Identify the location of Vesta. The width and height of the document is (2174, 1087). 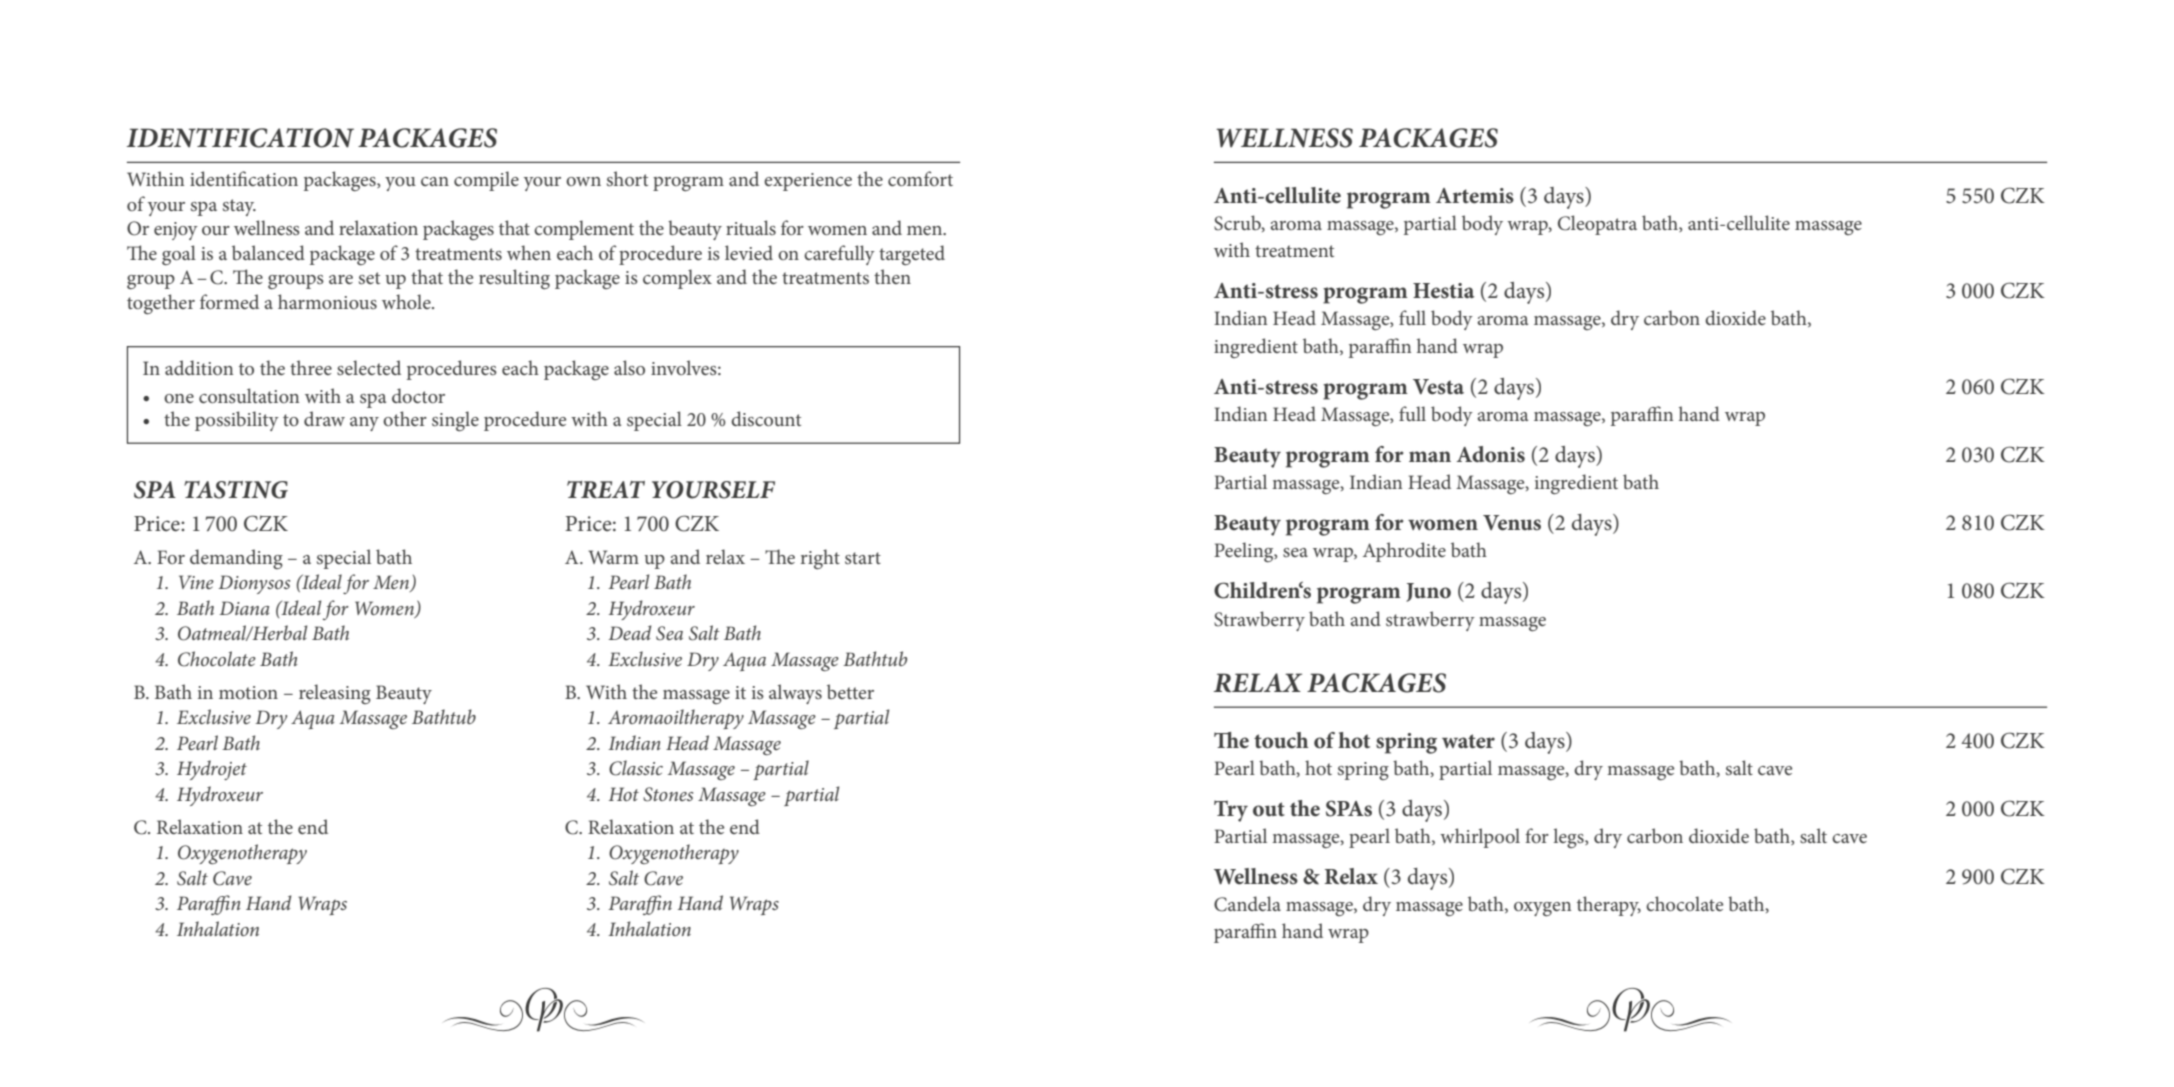
(1438, 387).
